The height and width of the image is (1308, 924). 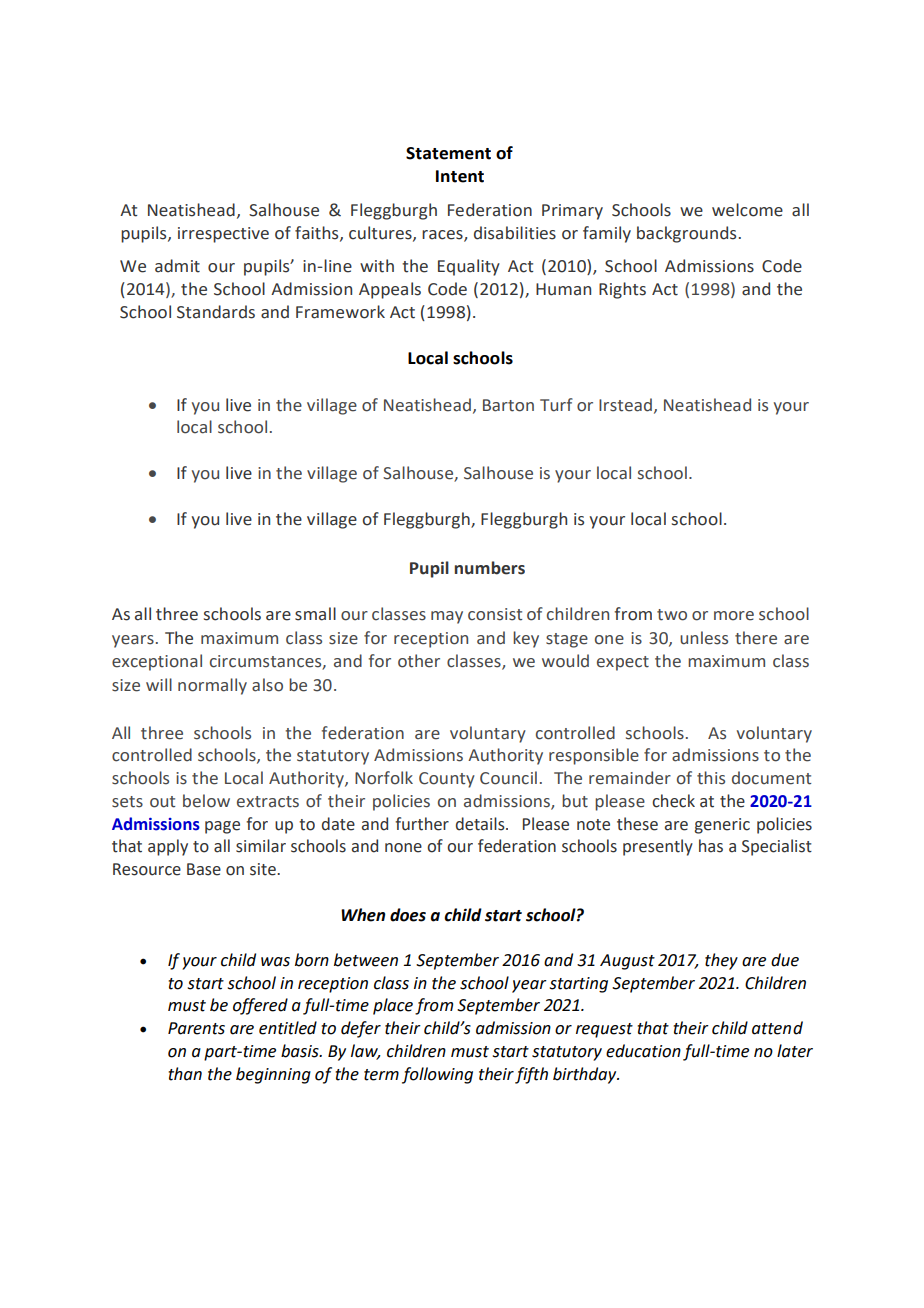 What do you see at coordinates (157, 662) in the image?
I see `exceptional` at bounding box center [157, 662].
